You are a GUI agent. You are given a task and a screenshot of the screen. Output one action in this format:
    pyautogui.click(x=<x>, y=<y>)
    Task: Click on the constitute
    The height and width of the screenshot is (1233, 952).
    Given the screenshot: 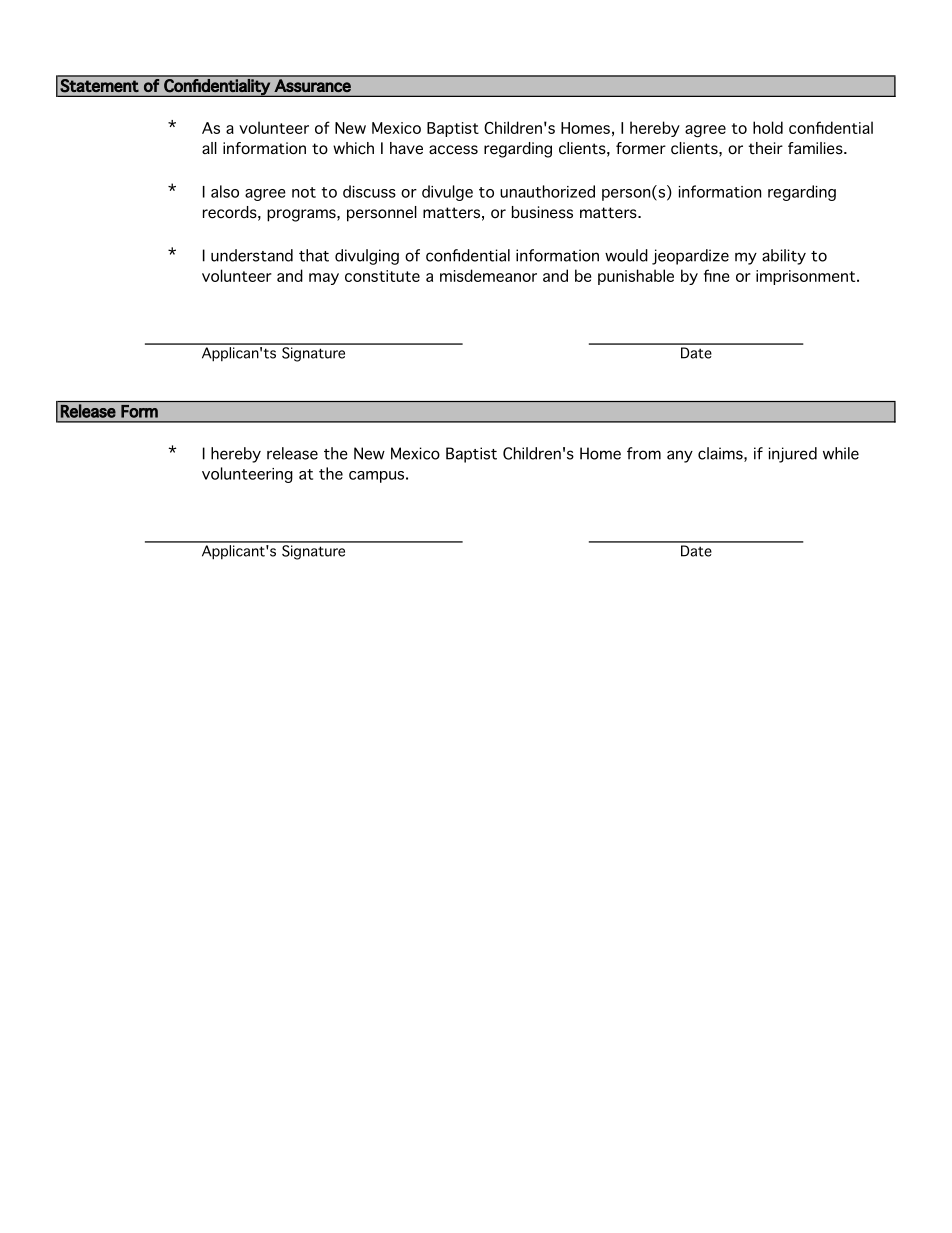 What is the action you would take?
    pyautogui.click(x=382, y=276)
